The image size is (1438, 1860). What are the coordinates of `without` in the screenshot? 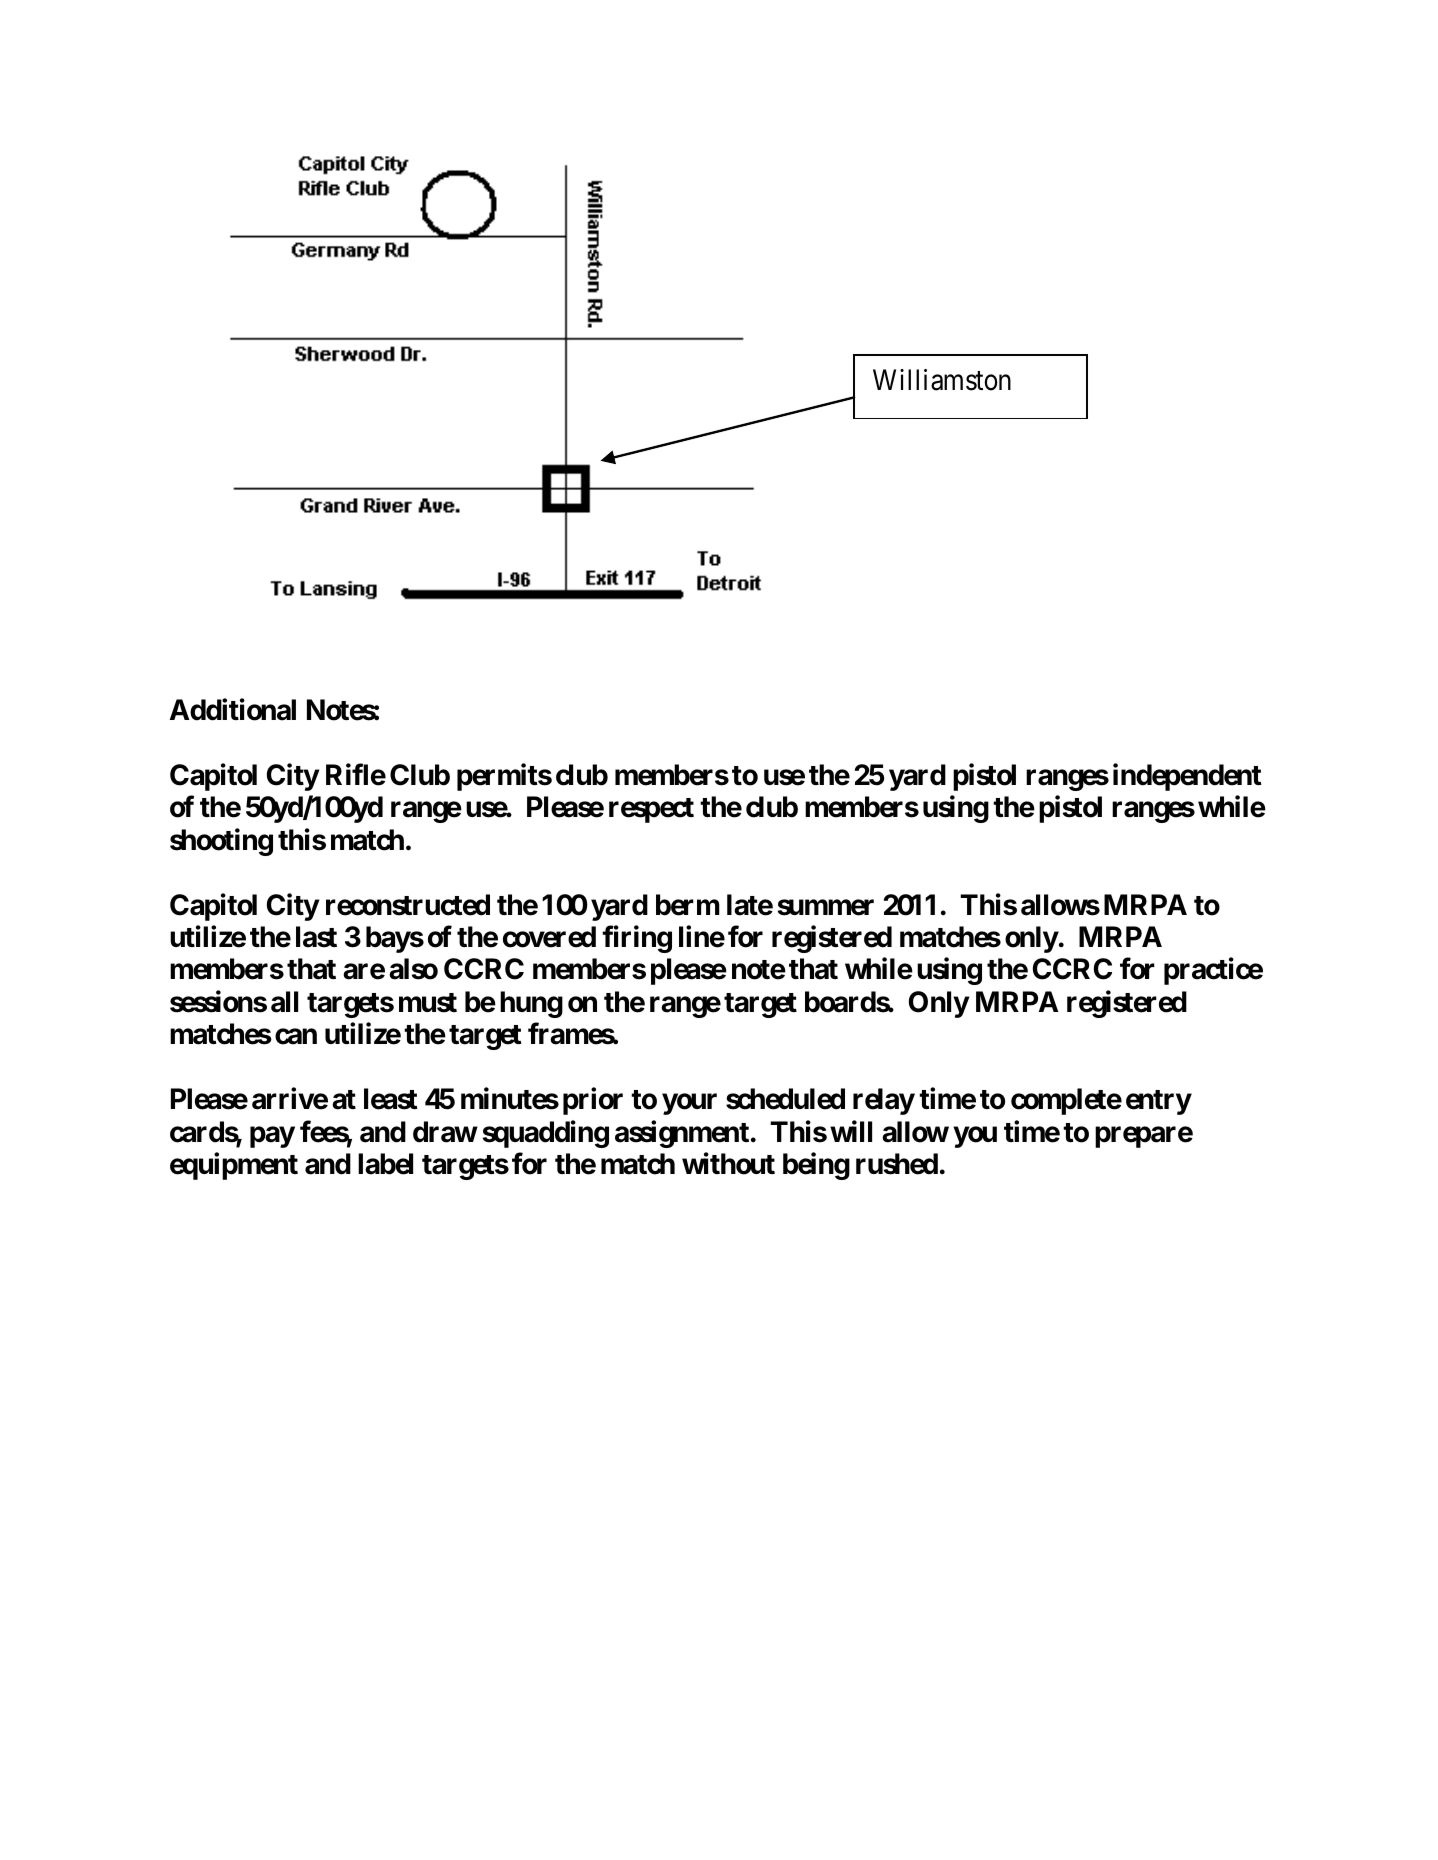 It's located at (728, 1164).
